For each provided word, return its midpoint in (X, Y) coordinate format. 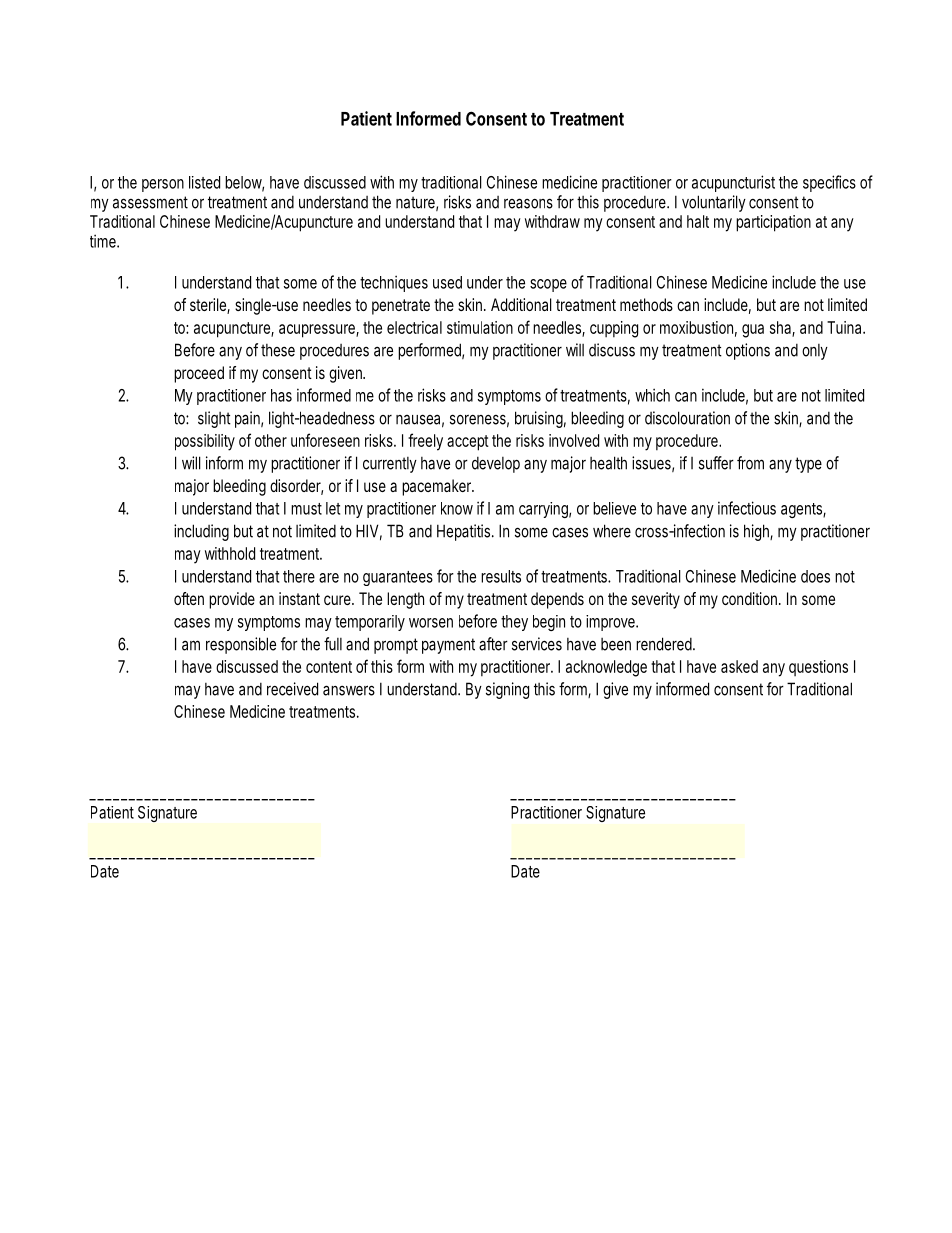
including (201, 532)
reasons (528, 203)
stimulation (480, 327)
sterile (210, 306)
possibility (205, 442)
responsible (241, 645)
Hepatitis (465, 532)
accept (468, 443)
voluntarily (714, 203)
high (758, 532)
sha (782, 328)
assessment (150, 202)
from (750, 463)
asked (739, 666)
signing (507, 690)
